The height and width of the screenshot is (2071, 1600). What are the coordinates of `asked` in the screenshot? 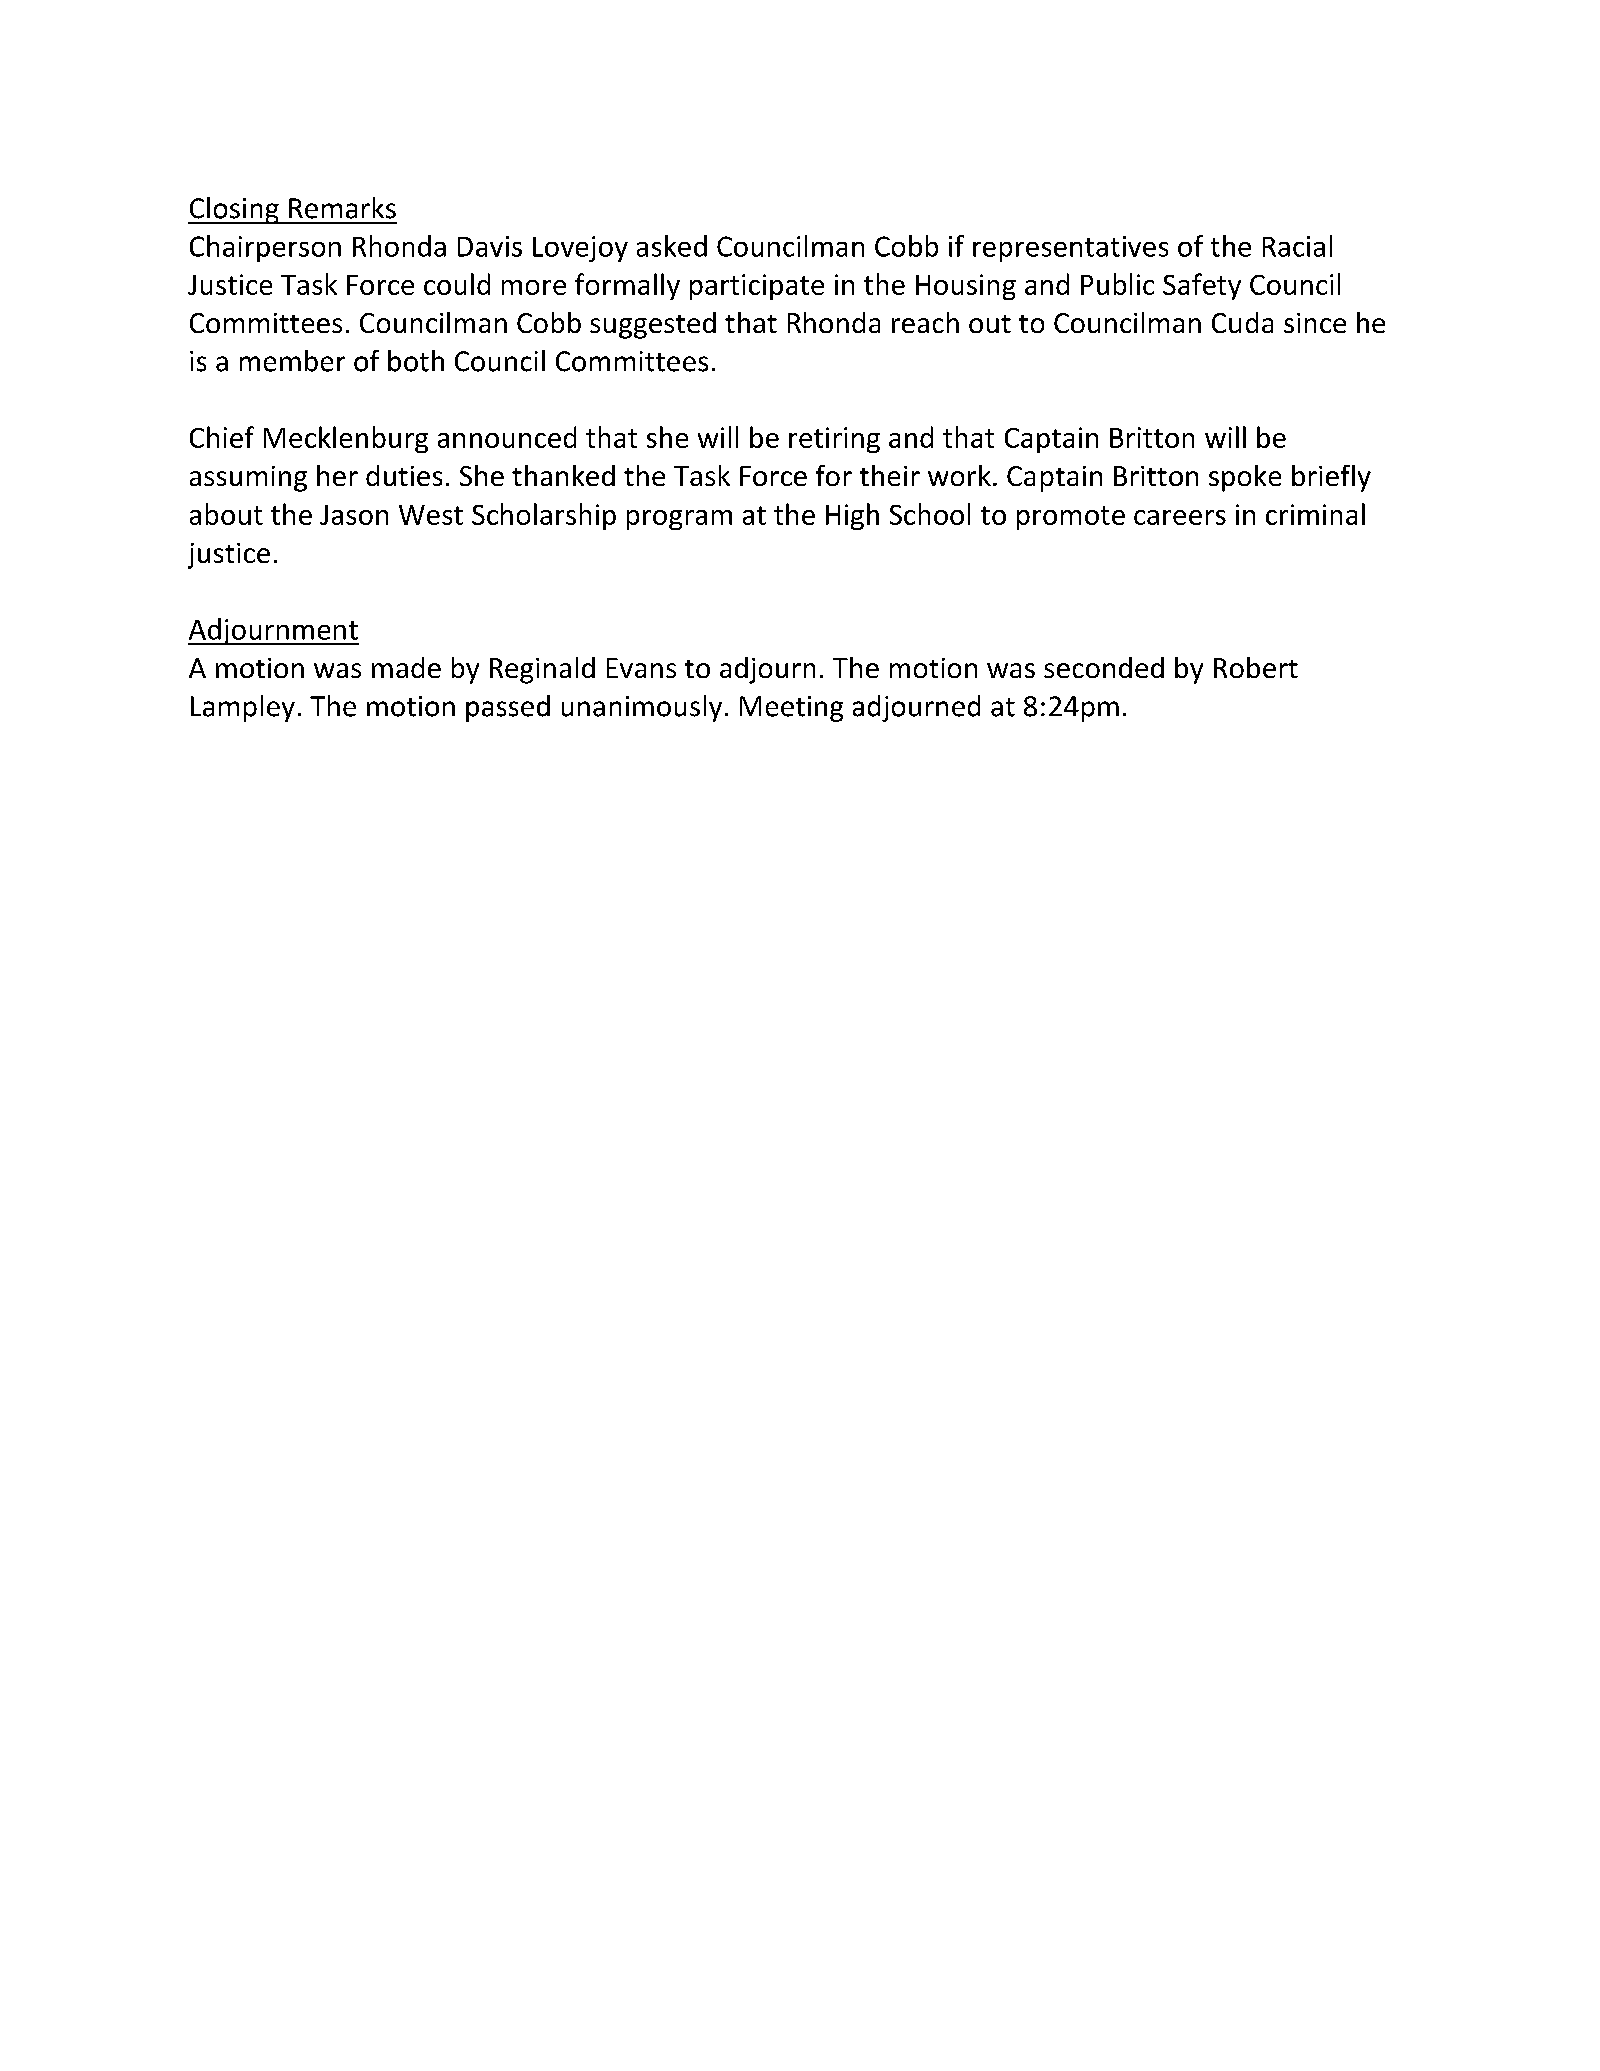 It's located at (672, 246).
